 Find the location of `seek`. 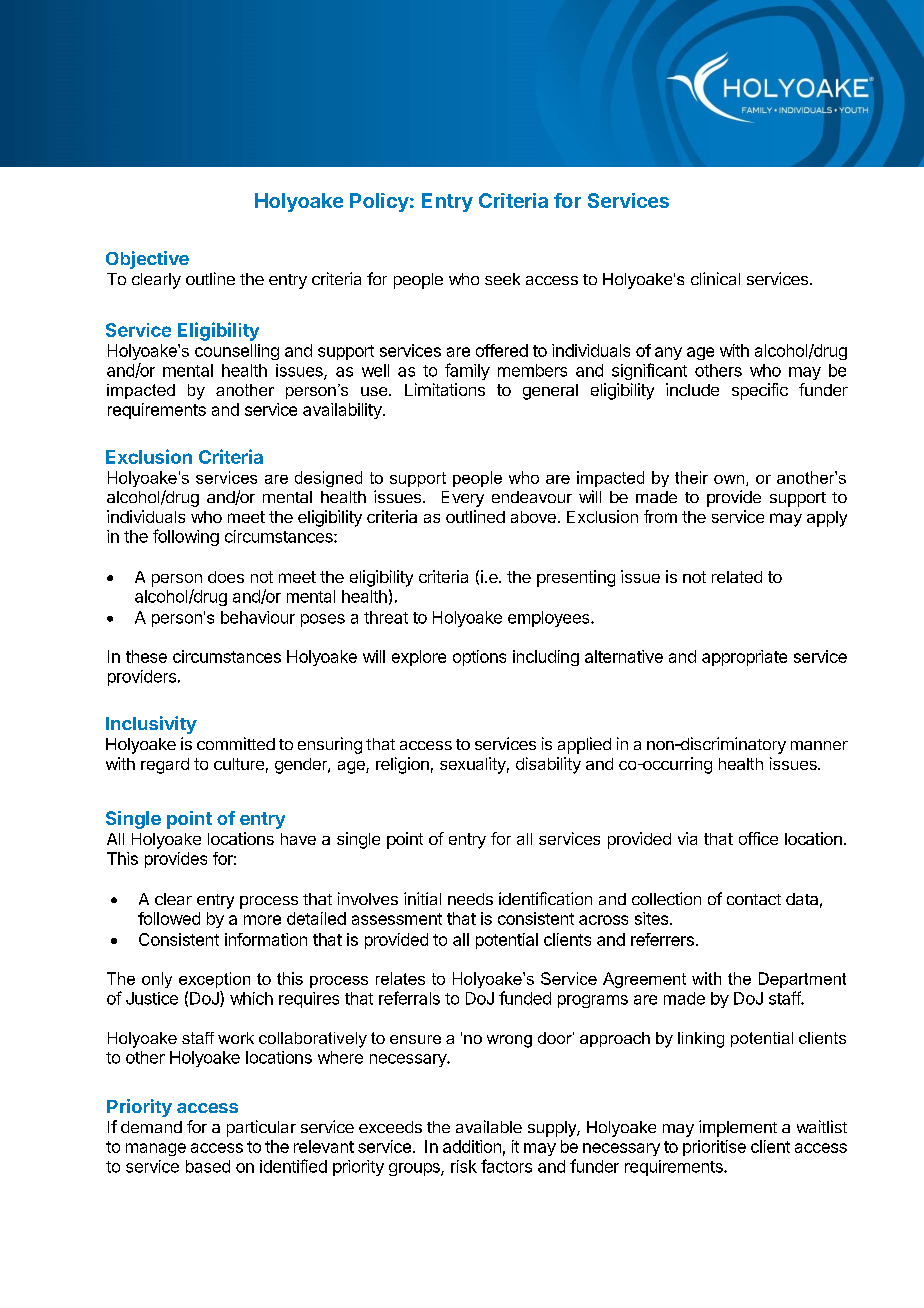

seek is located at coordinates (502, 279).
